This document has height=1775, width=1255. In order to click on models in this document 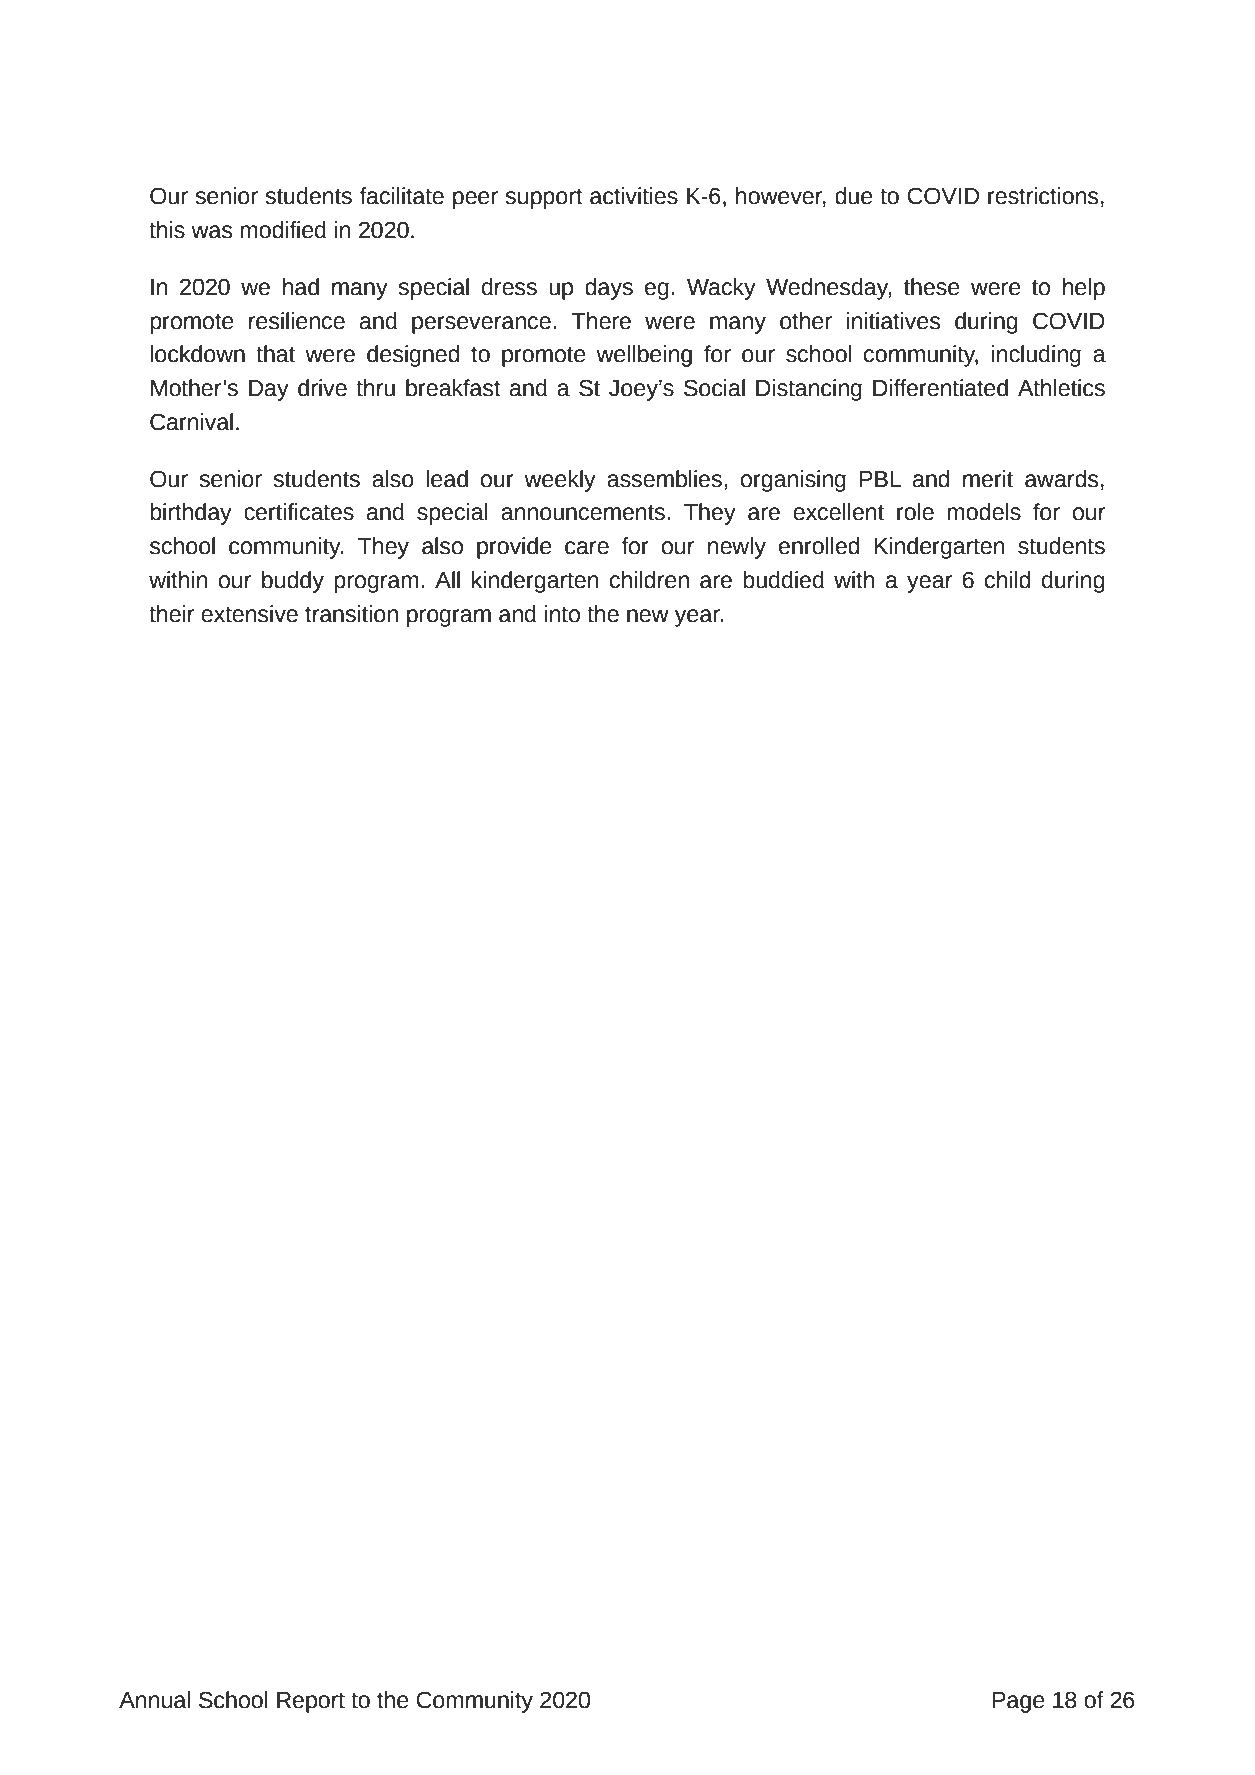, I will do `click(984, 512)`.
